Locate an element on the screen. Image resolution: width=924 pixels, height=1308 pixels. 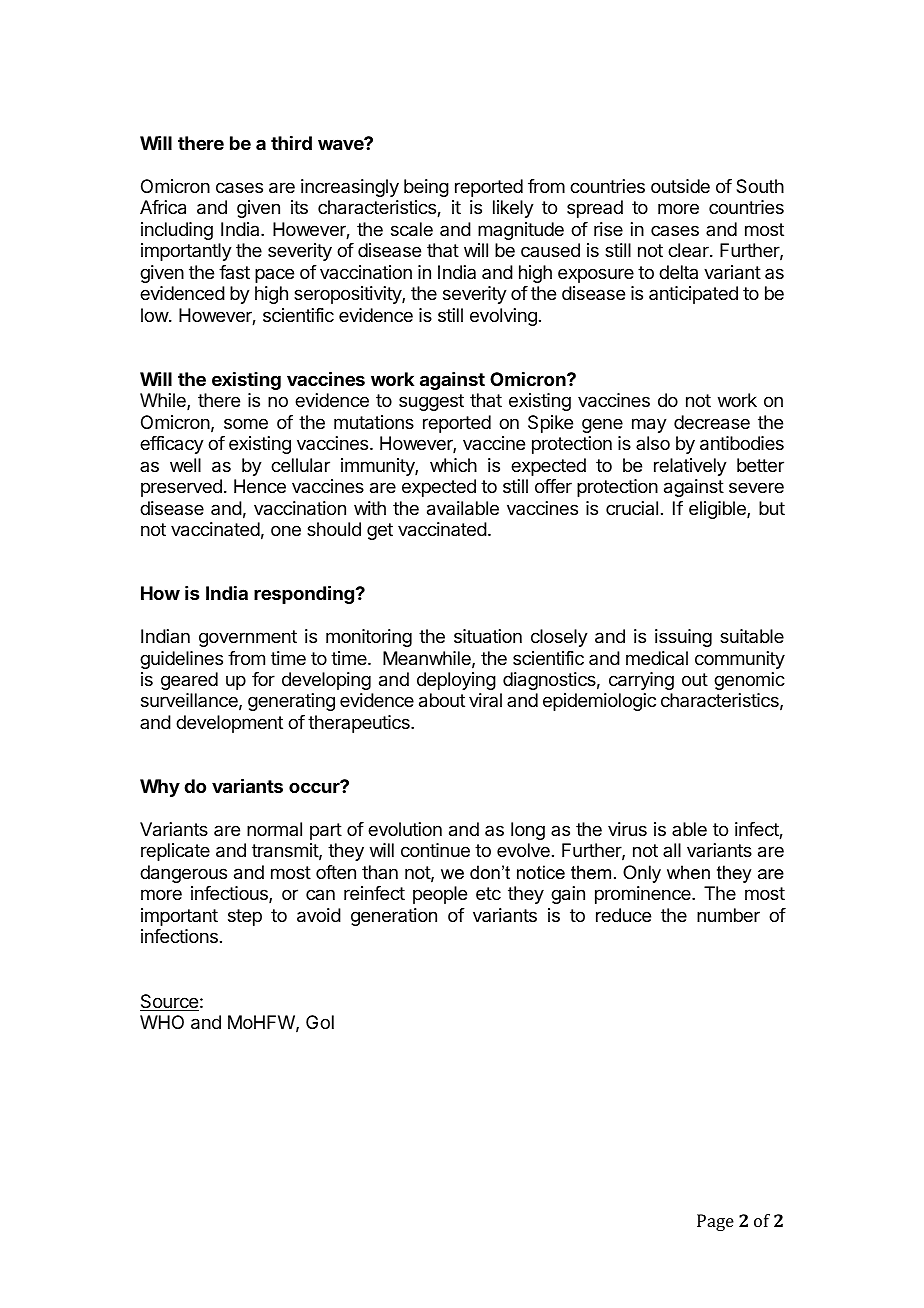
for is located at coordinates (263, 679).
